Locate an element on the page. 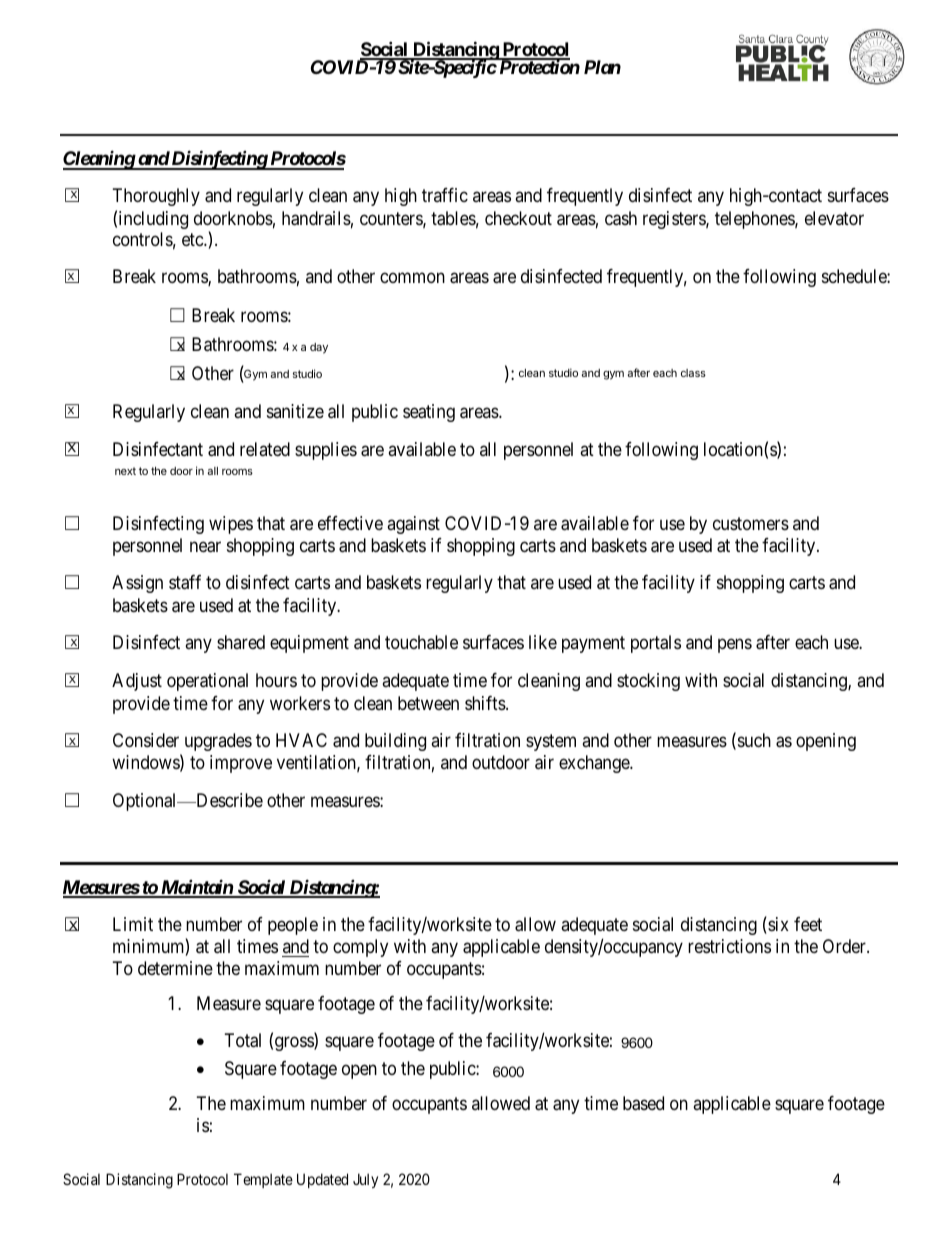 The width and height of the document is (952, 1233). July is located at coordinates (365, 1180).
